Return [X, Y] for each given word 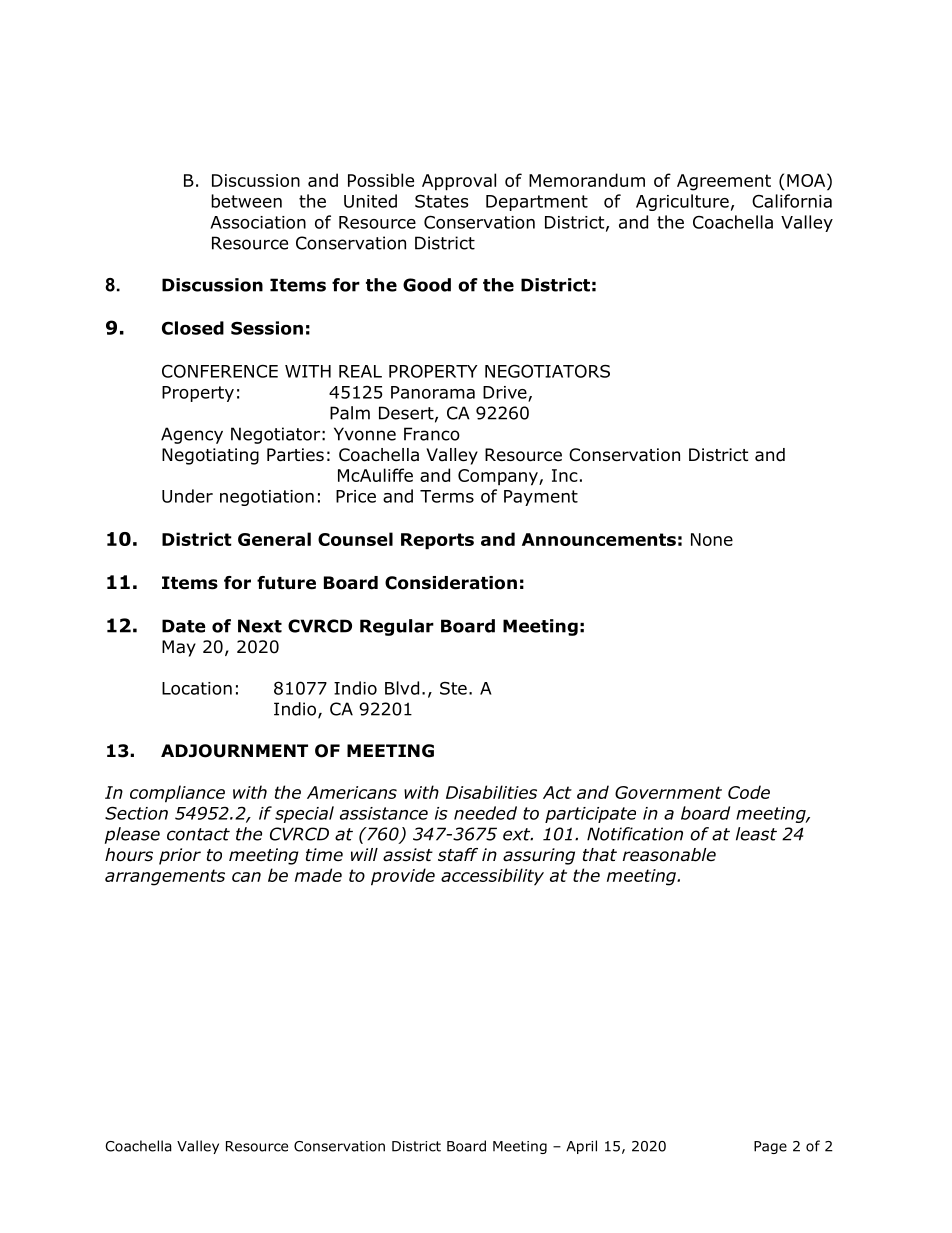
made [318, 875]
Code [749, 792]
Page [770, 1147]
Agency [192, 435]
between [246, 201]
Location [197, 688]
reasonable [669, 855]
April [581, 1147]
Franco [432, 434]
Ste [453, 688]
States [441, 201]
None [712, 539]
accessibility [492, 877]
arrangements [165, 877]
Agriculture [682, 202]
